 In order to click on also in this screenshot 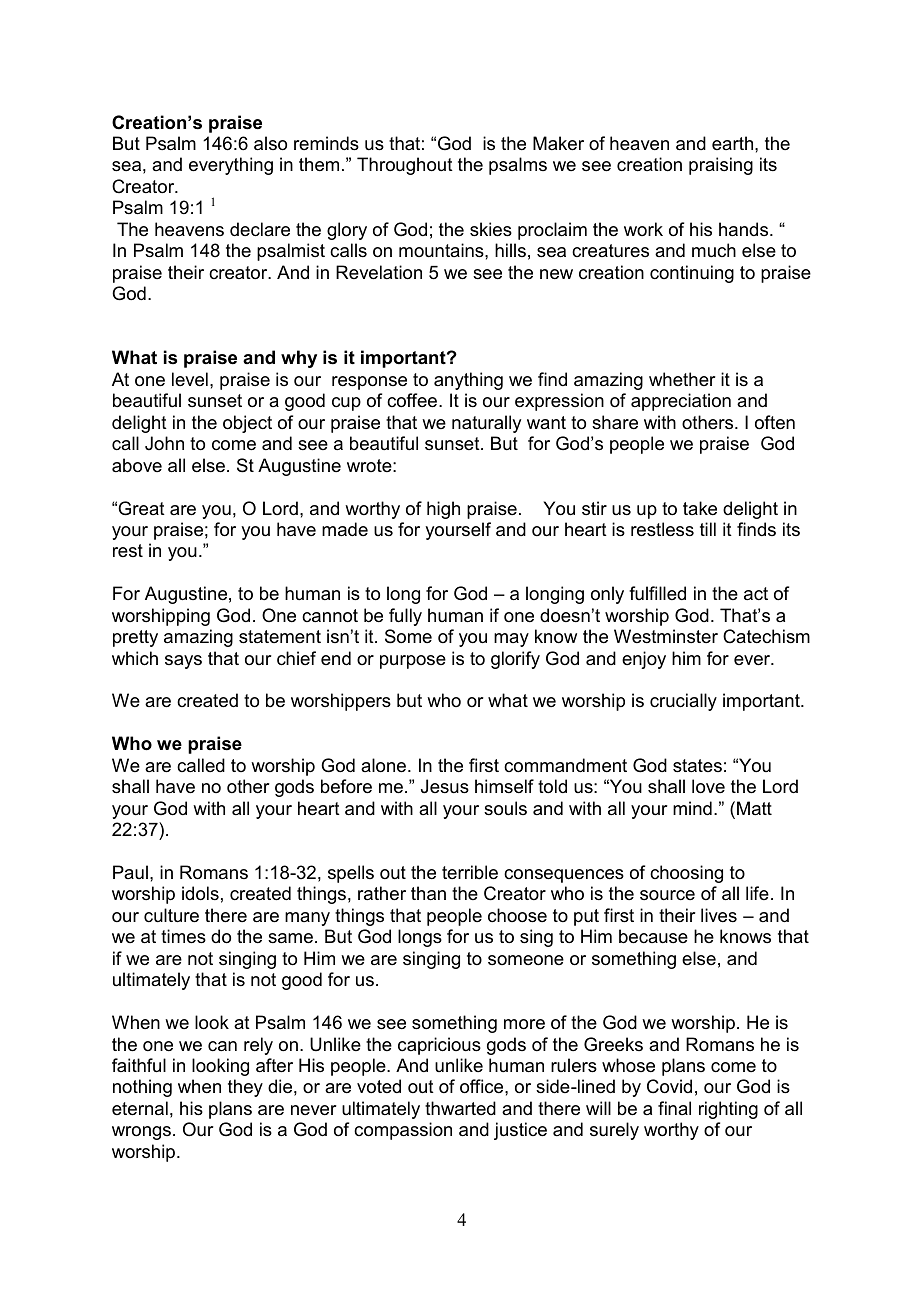, I will do `click(270, 143)`.
